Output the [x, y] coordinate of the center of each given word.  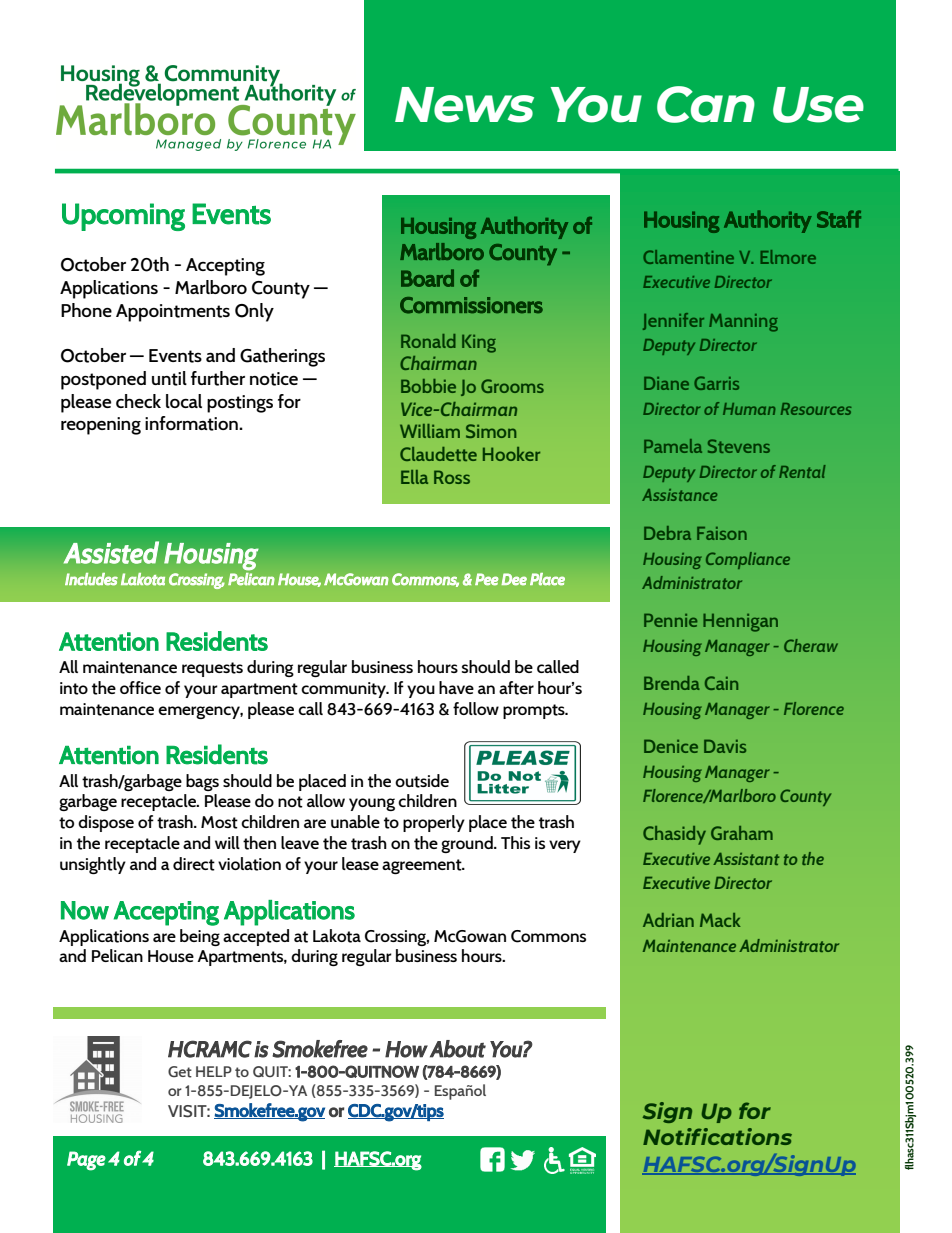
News [464, 105]
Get [180, 1072]
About [458, 1049]
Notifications [717, 1136]
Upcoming [123, 217]
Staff [839, 219]
